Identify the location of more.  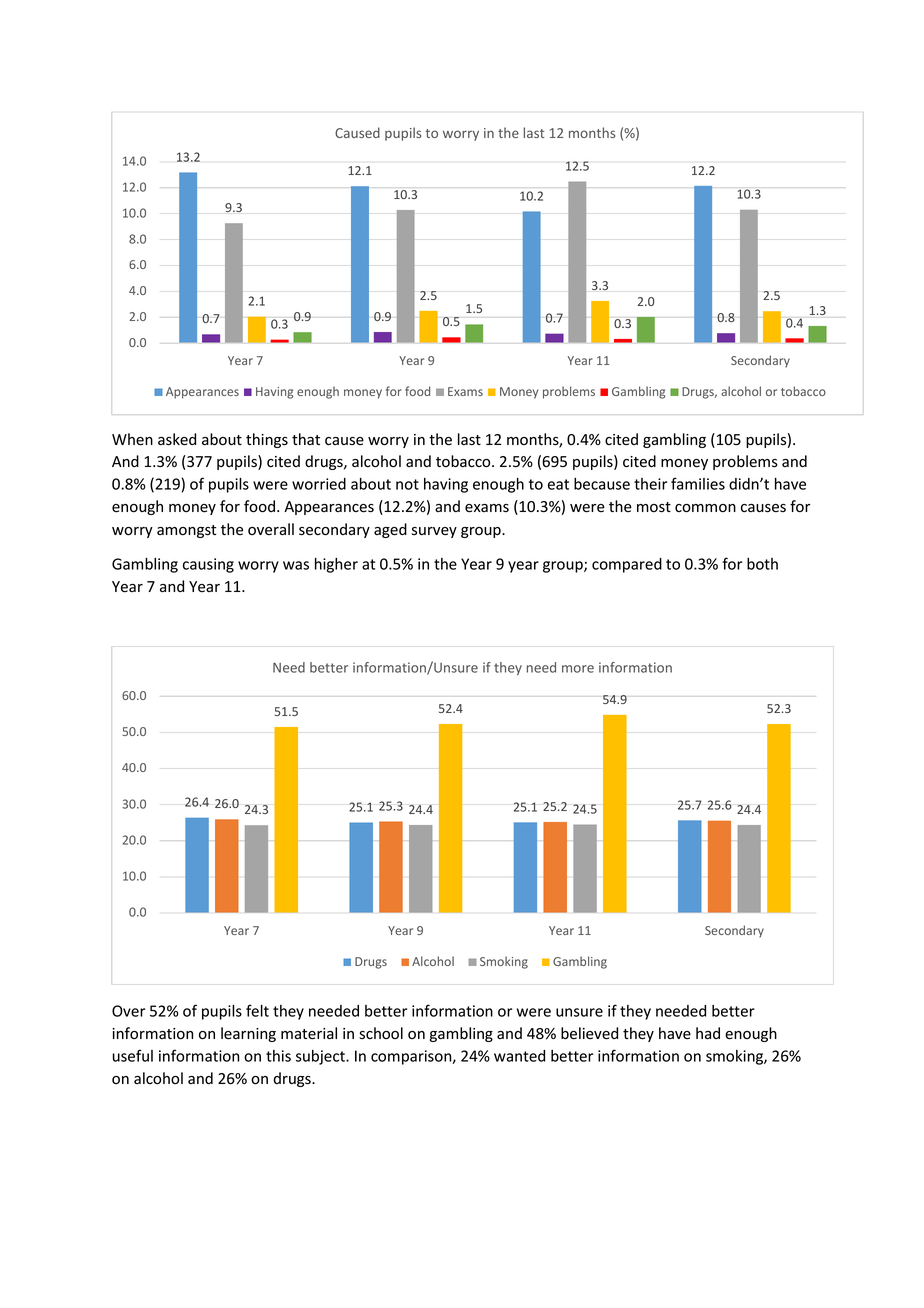
(578, 669).
